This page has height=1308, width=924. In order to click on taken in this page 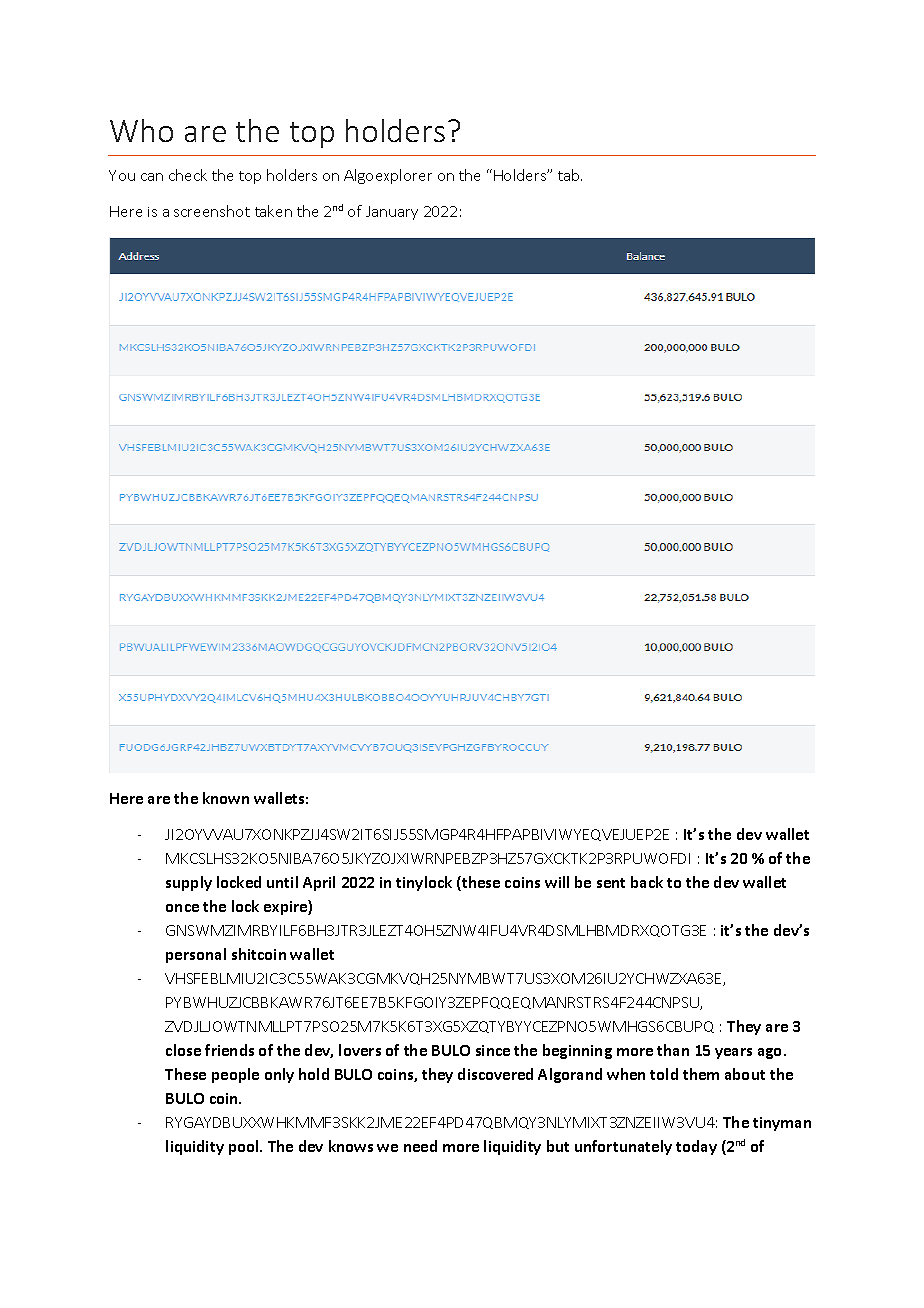, I will do `click(273, 211)`.
